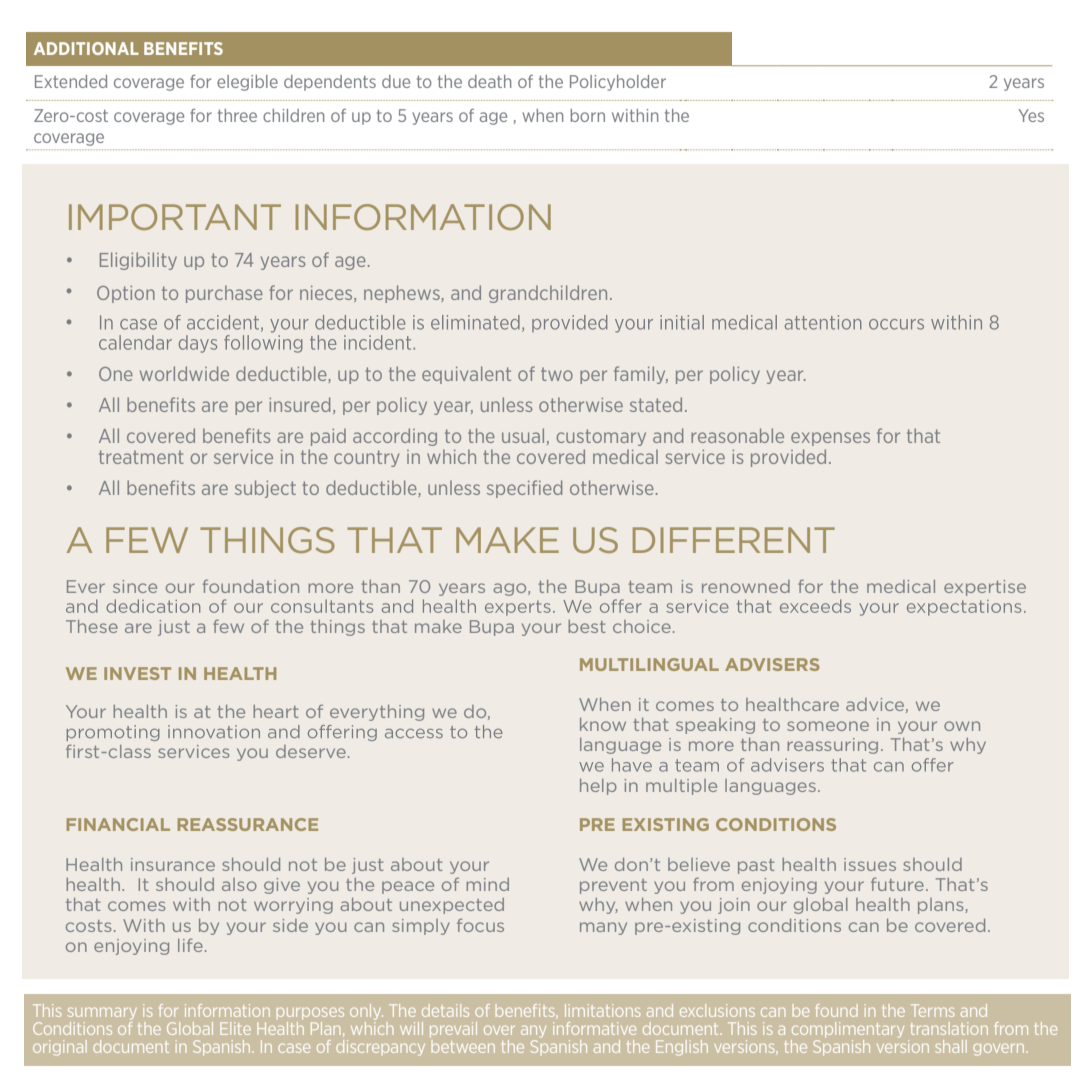 This document has height=1092, width=1092. Describe the element at coordinates (1031, 115) in the document. I see `Yes` at that location.
